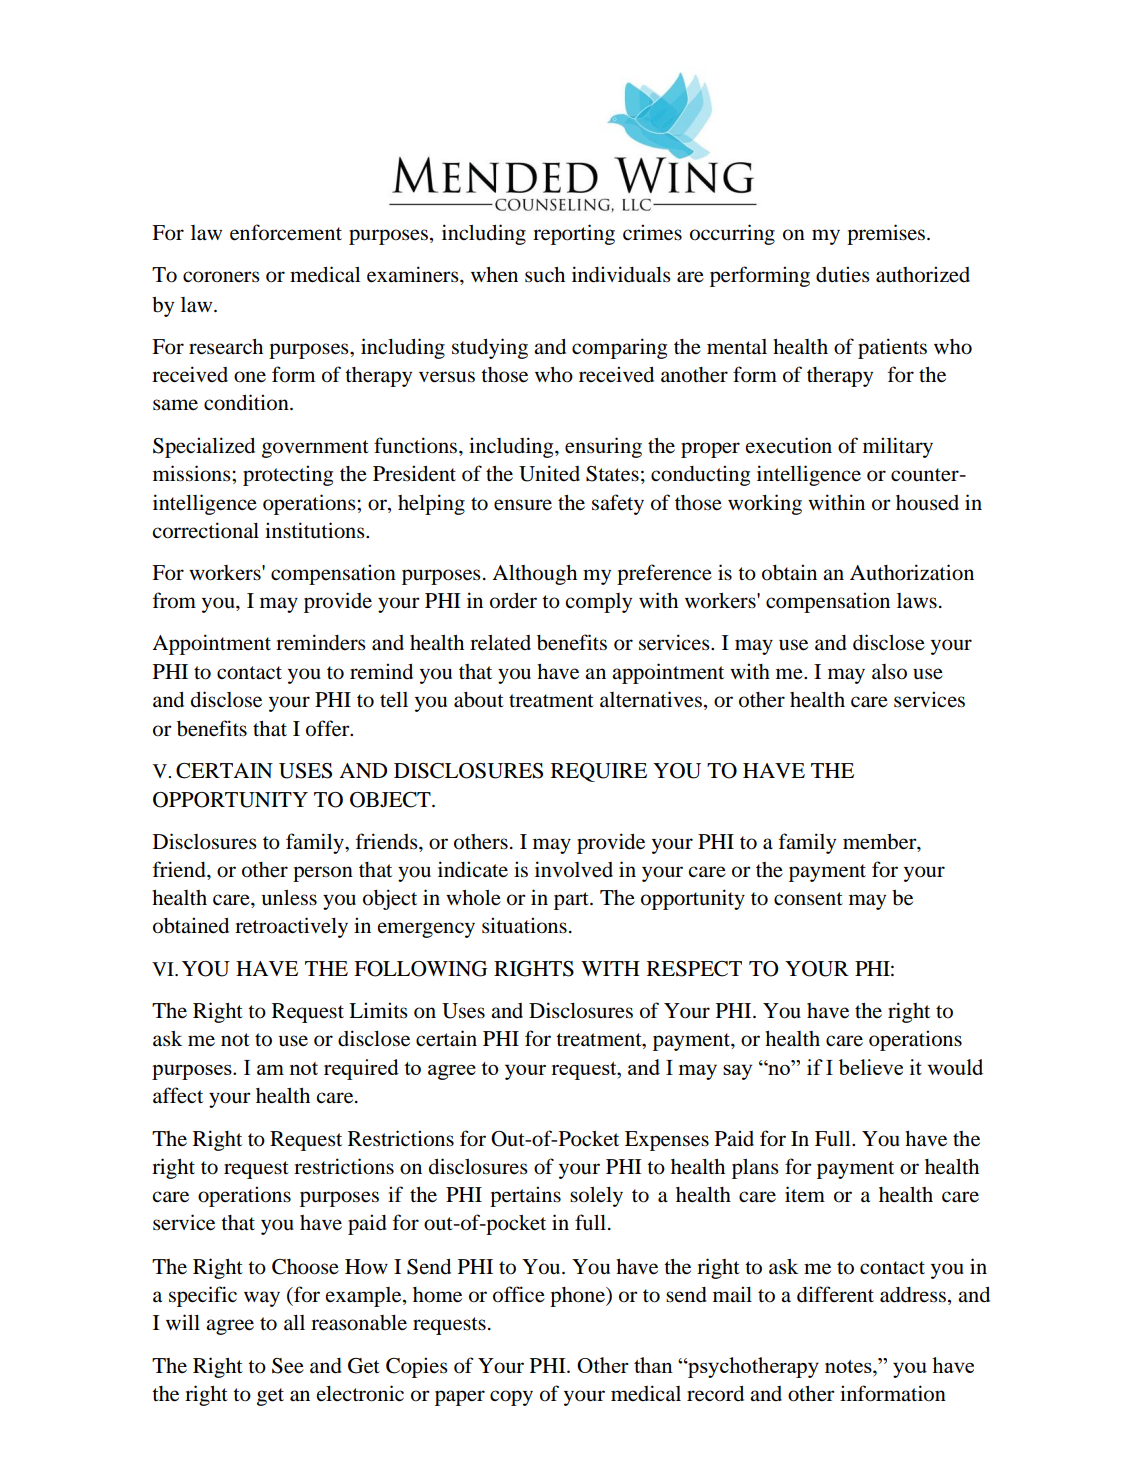  I want to click on copy, so click(511, 1398).
